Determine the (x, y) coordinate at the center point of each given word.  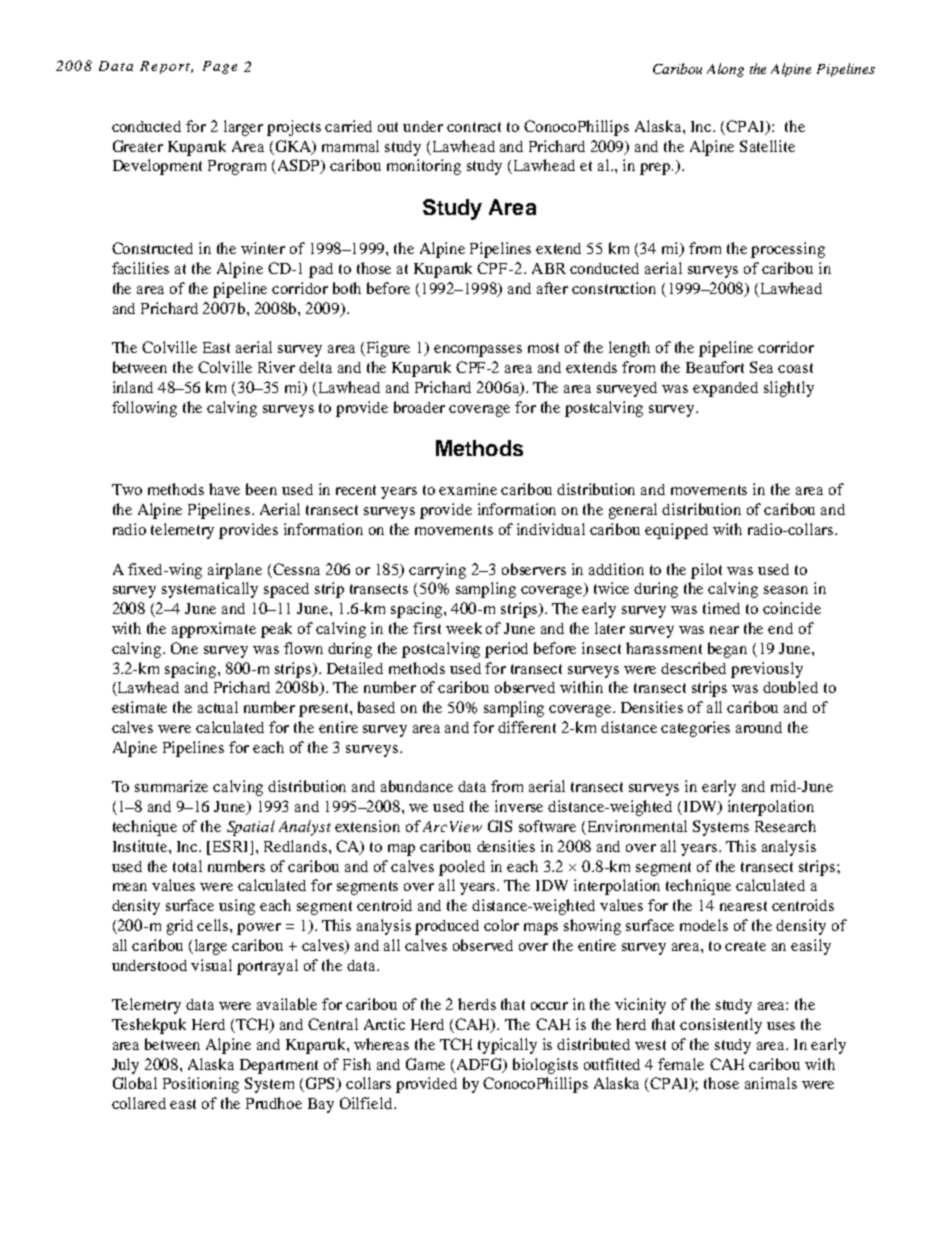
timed (721, 608)
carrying (437, 571)
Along (725, 70)
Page (220, 67)
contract (474, 127)
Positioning (201, 1085)
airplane (235, 571)
